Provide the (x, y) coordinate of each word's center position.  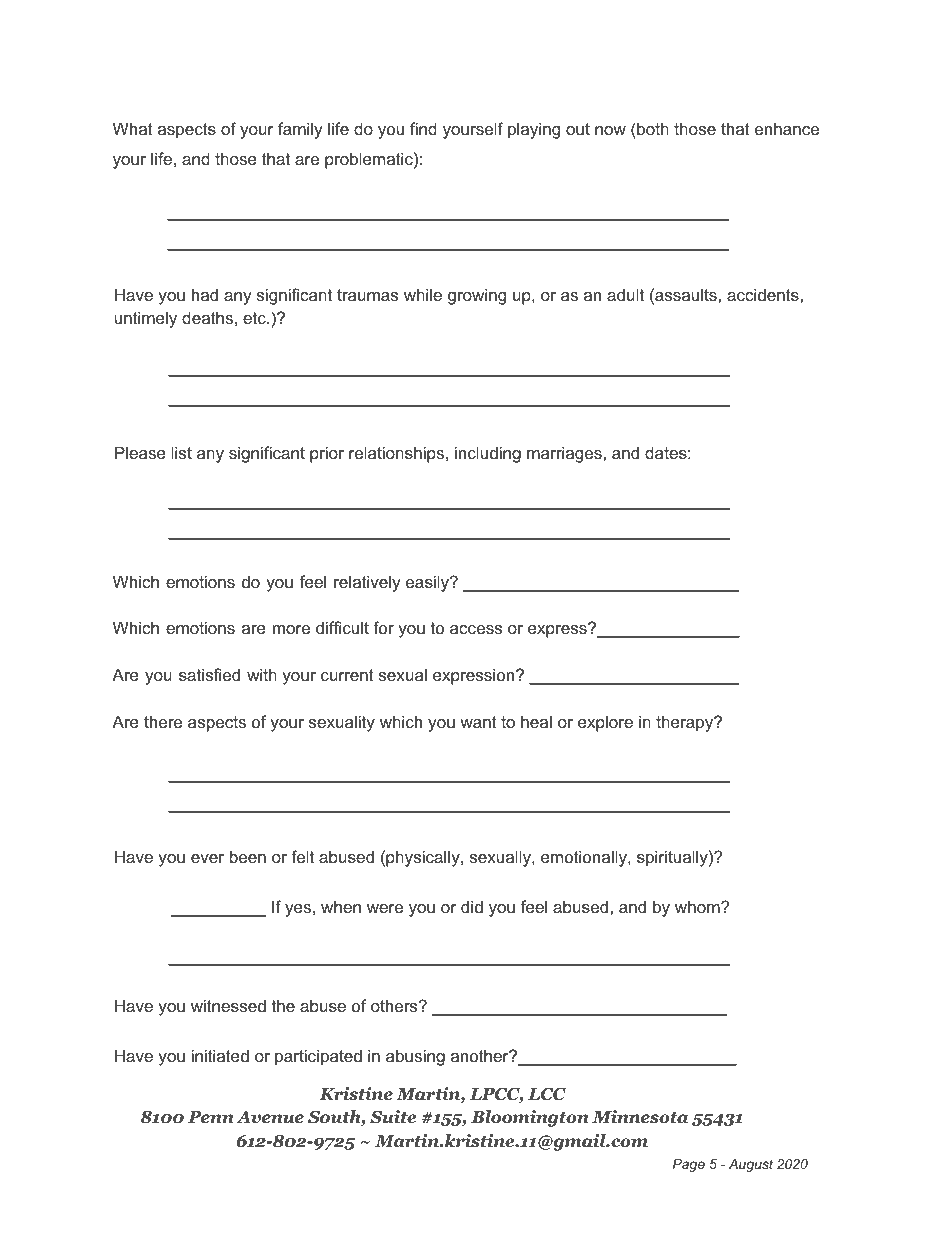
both (652, 128)
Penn (211, 1117)
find (423, 128)
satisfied (209, 674)
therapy (685, 723)
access (476, 629)
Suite (393, 1117)
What (133, 128)
